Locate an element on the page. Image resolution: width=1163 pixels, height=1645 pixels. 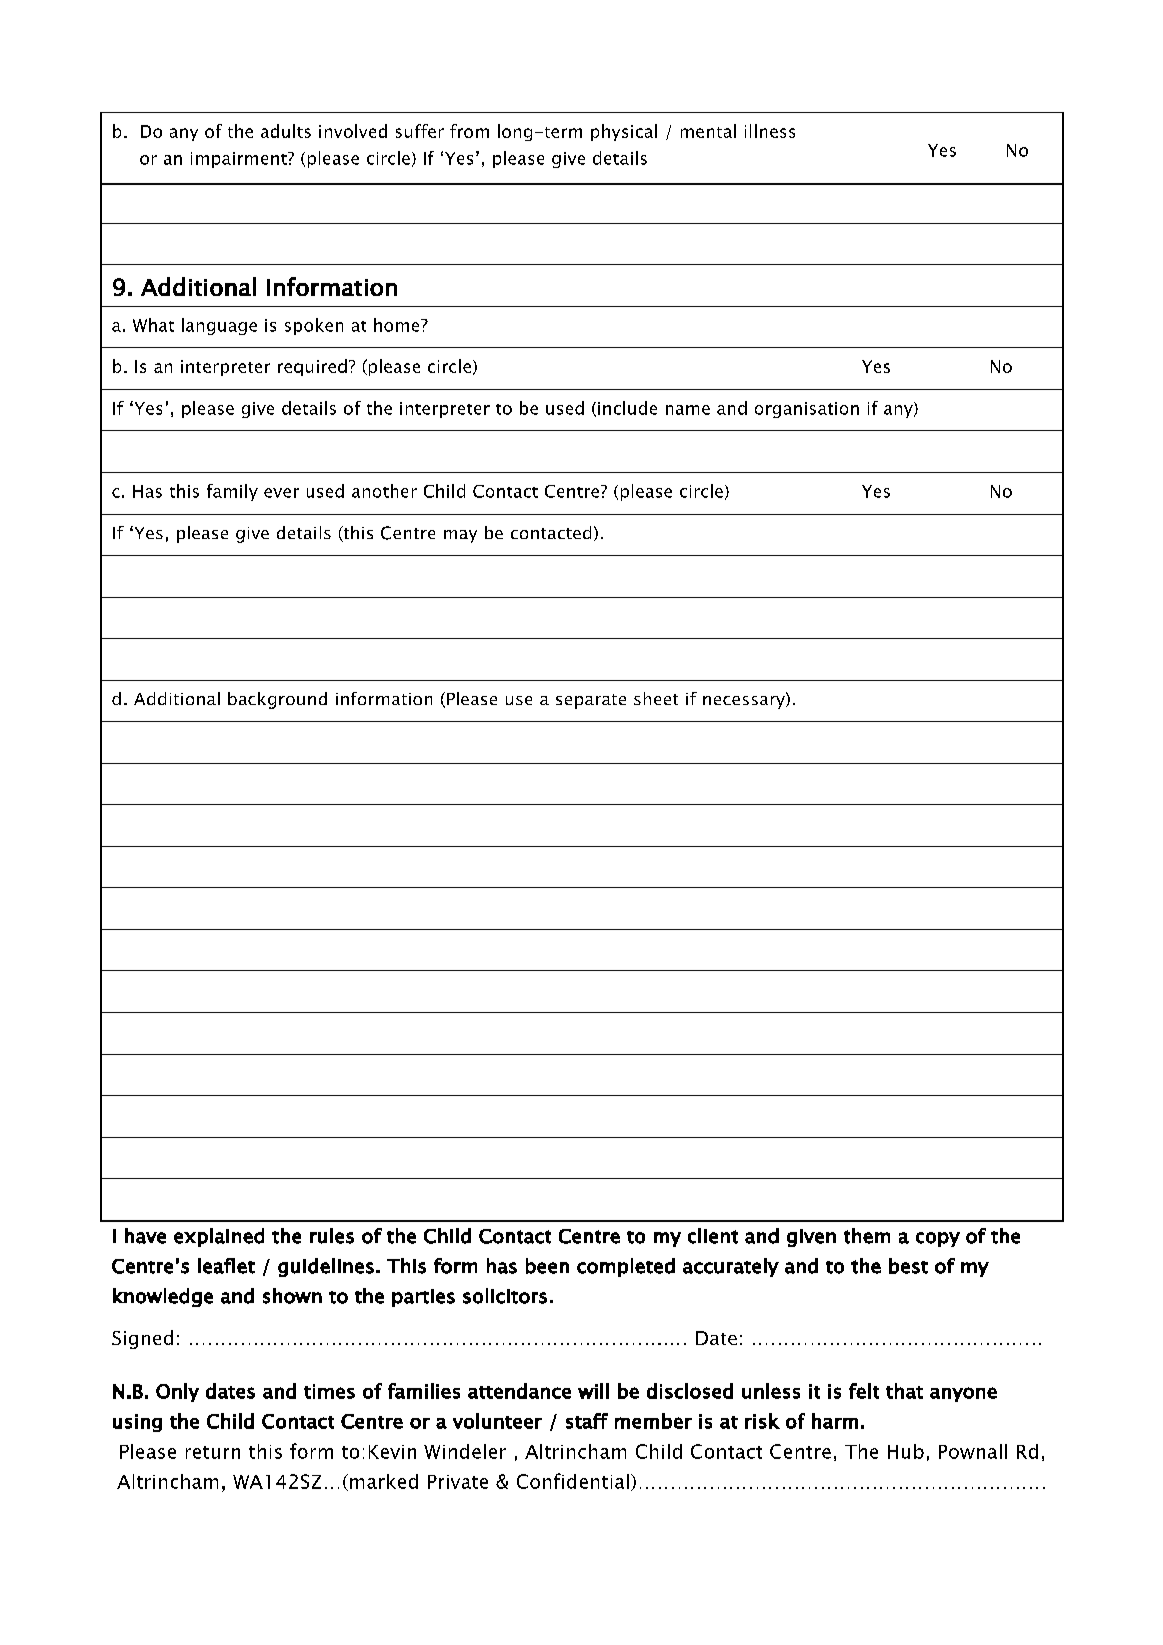
copy is located at coordinates (938, 1239).
